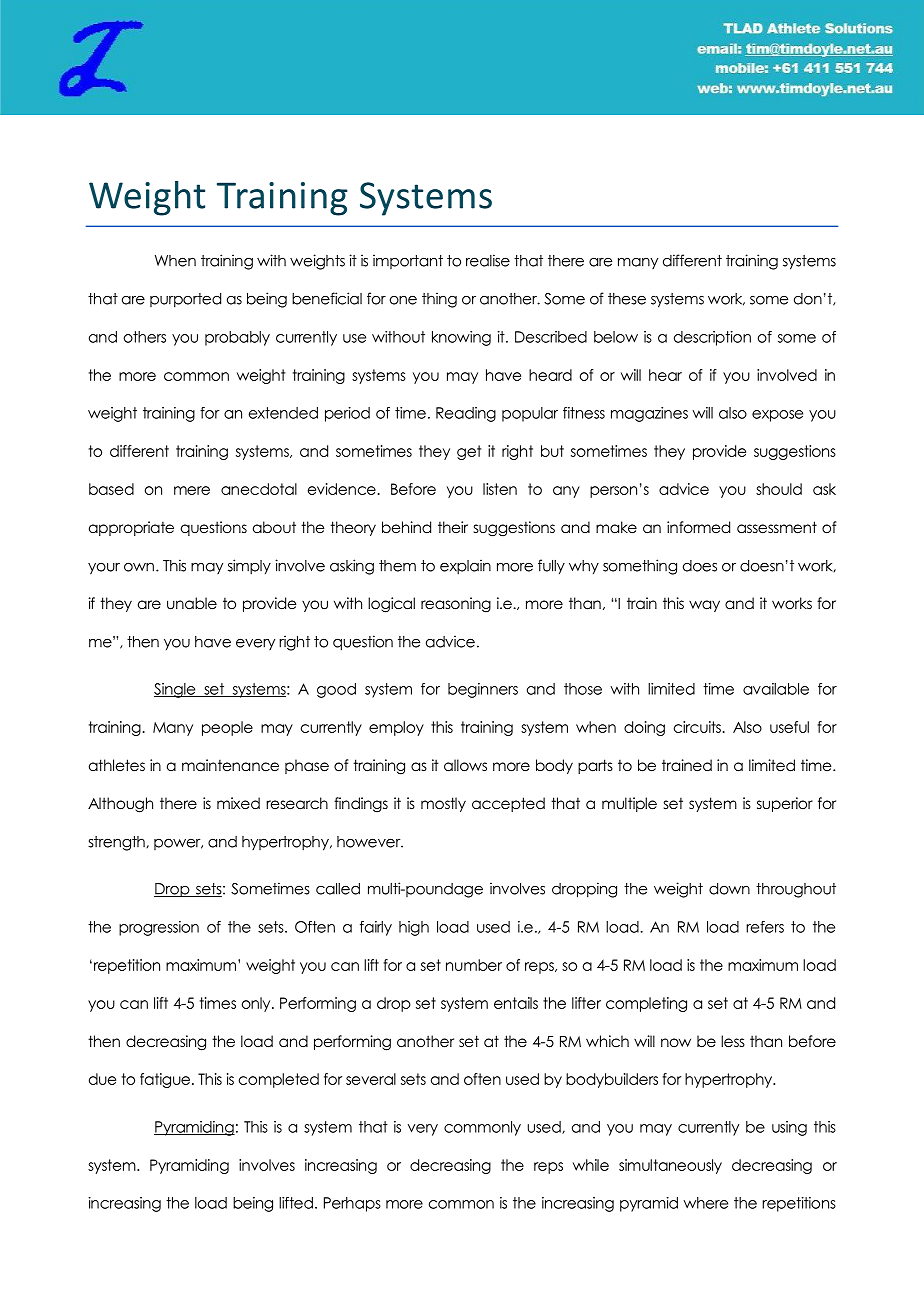 The width and height of the screenshot is (924, 1308). I want to click on circuits, so click(697, 727).
